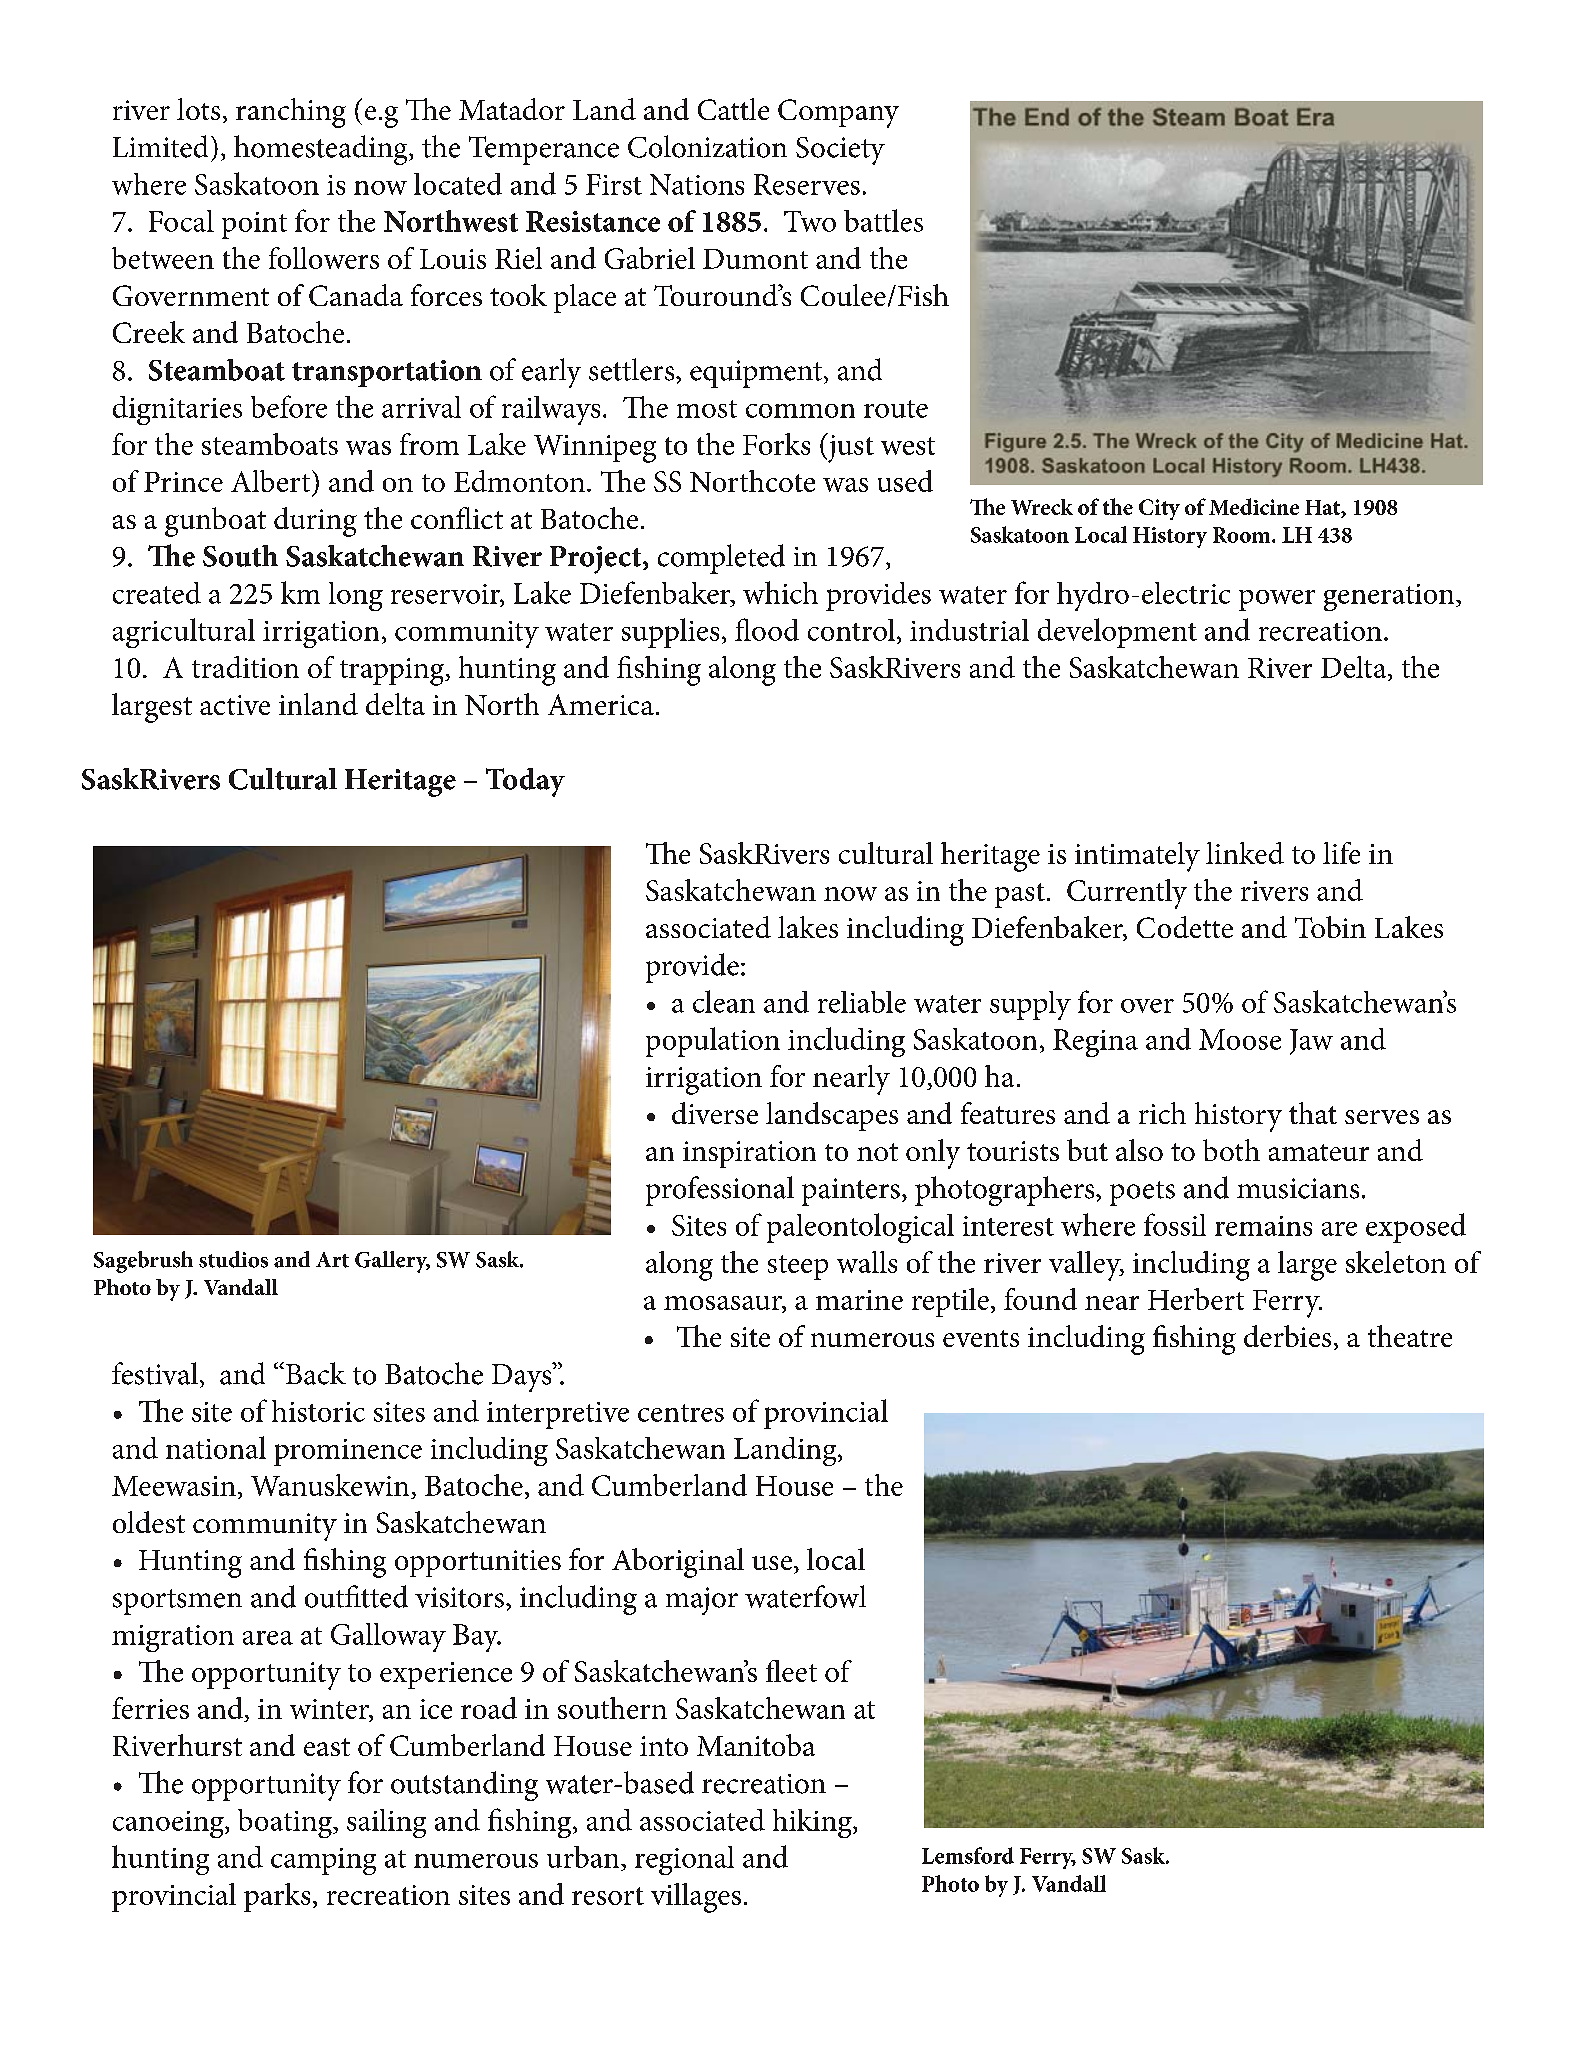  Describe the element at coordinates (322, 150) in the screenshot. I see `homesteading` at that location.
